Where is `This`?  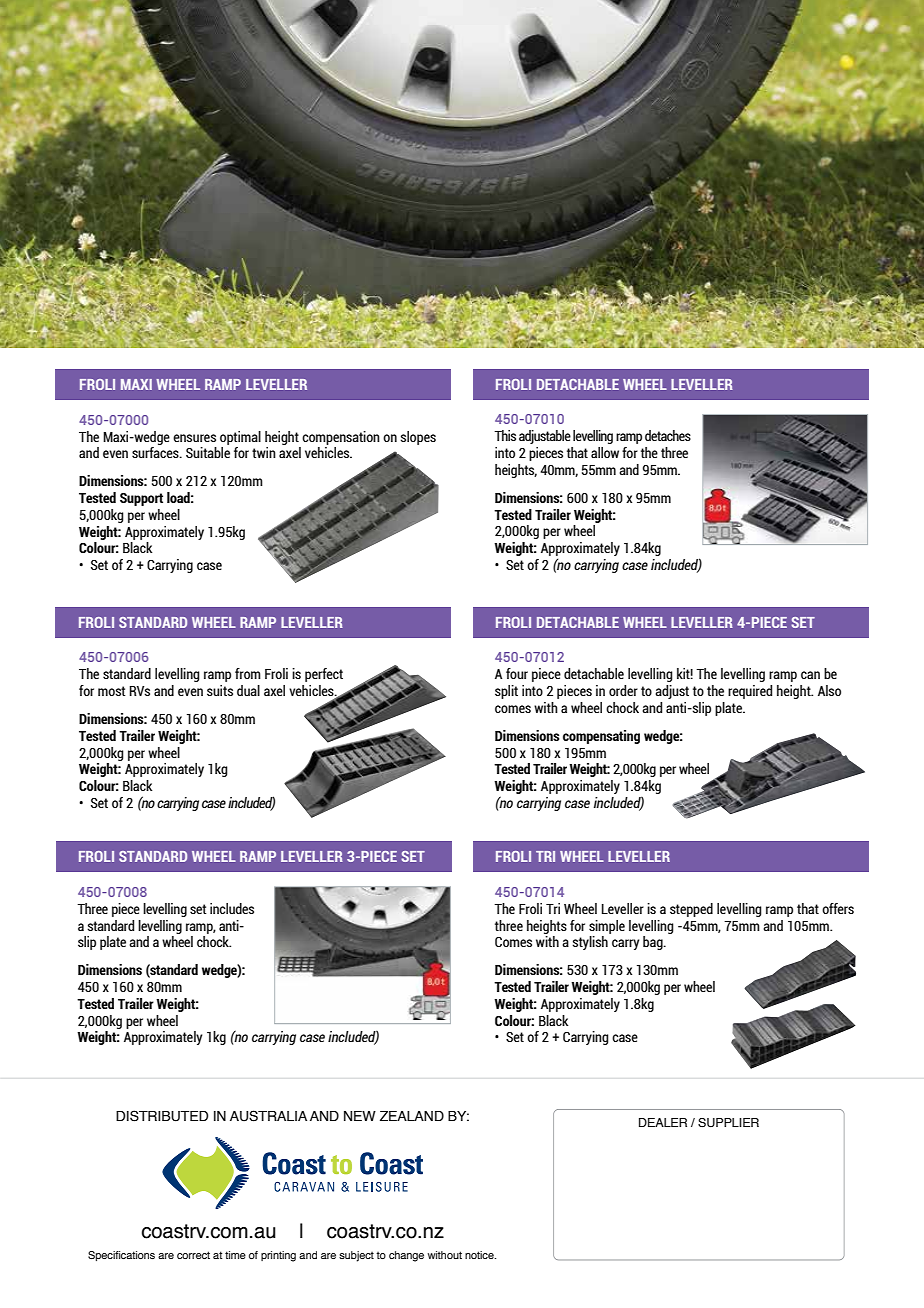
This is located at coordinates (505, 435).
